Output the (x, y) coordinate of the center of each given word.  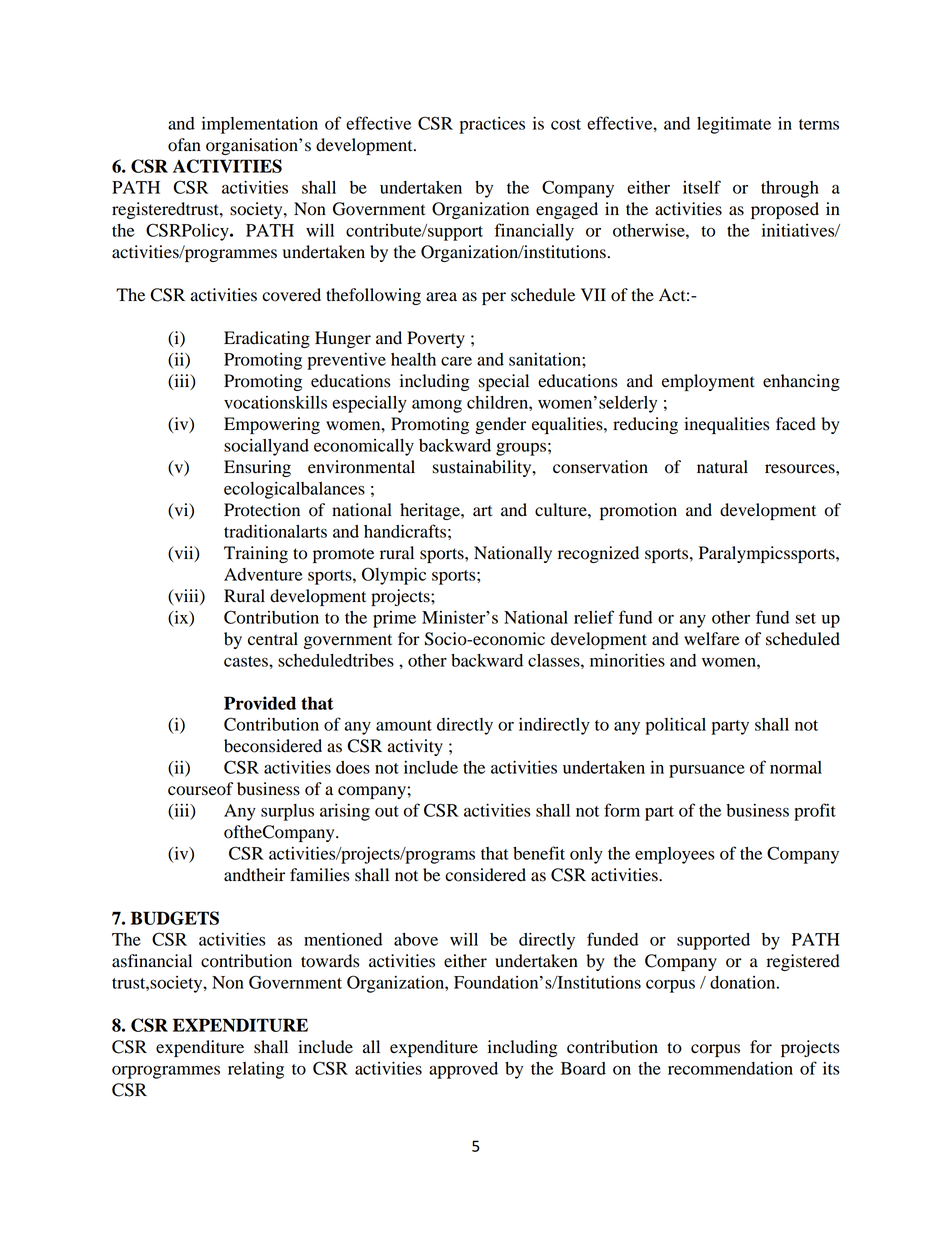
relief (594, 617)
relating (256, 1070)
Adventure (263, 574)
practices (492, 125)
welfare (712, 639)
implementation (260, 125)
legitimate (734, 125)
